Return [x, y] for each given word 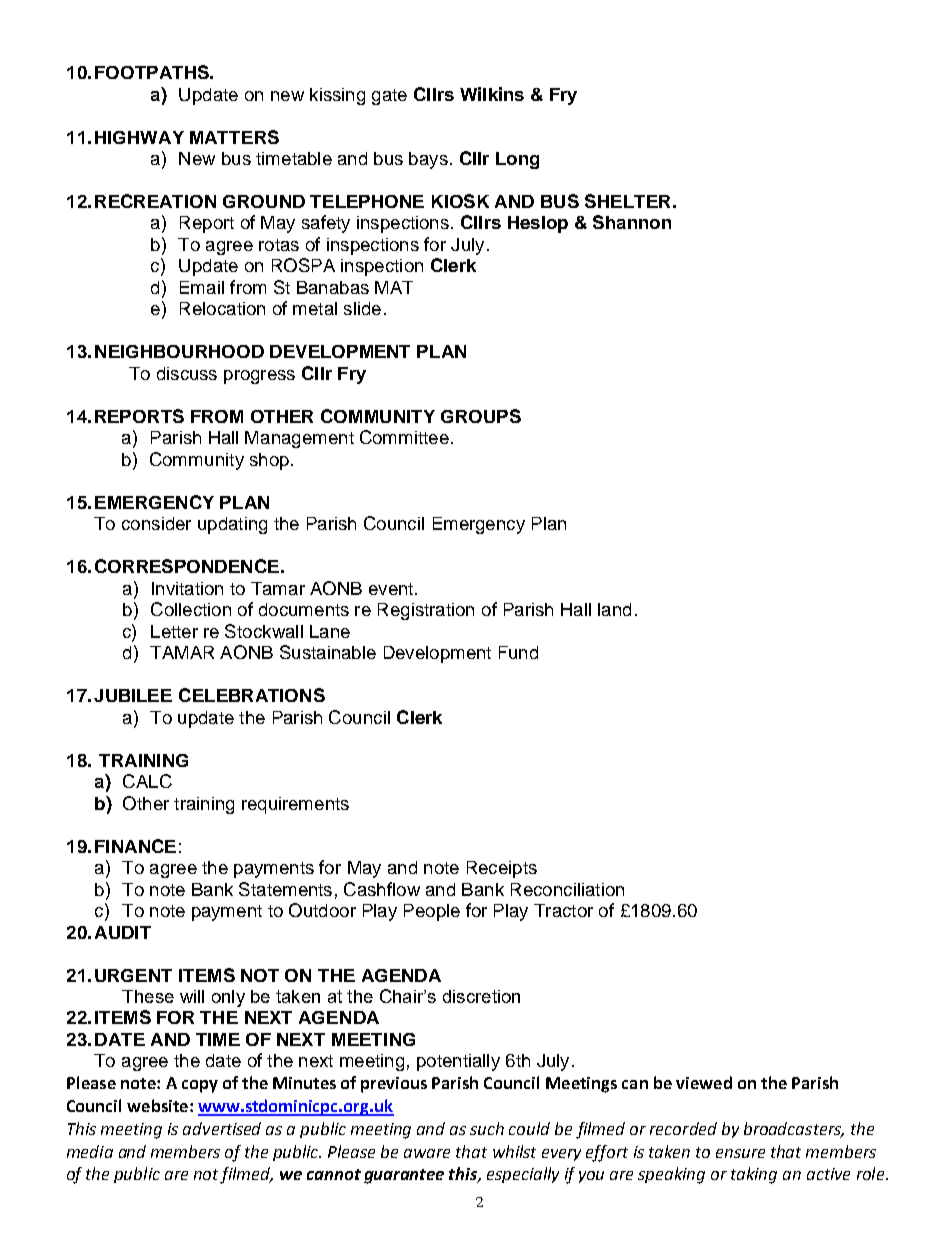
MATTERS [234, 137]
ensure [740, 1153]
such [487, 1128]
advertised [222, 1128]
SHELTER [627, 201]
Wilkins [492, 94]
